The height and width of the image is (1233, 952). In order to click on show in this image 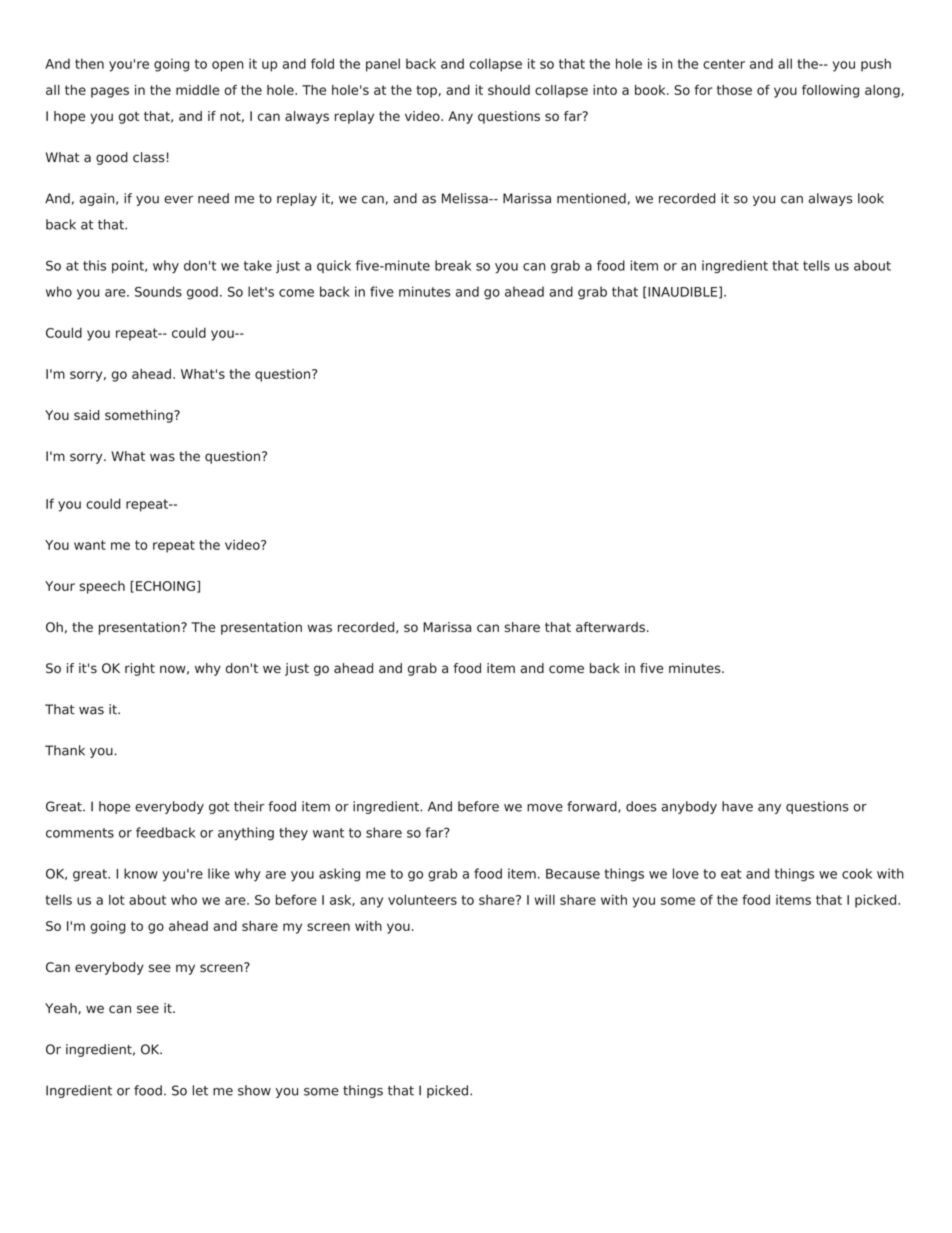, I will do `click(254, 1090)`.
